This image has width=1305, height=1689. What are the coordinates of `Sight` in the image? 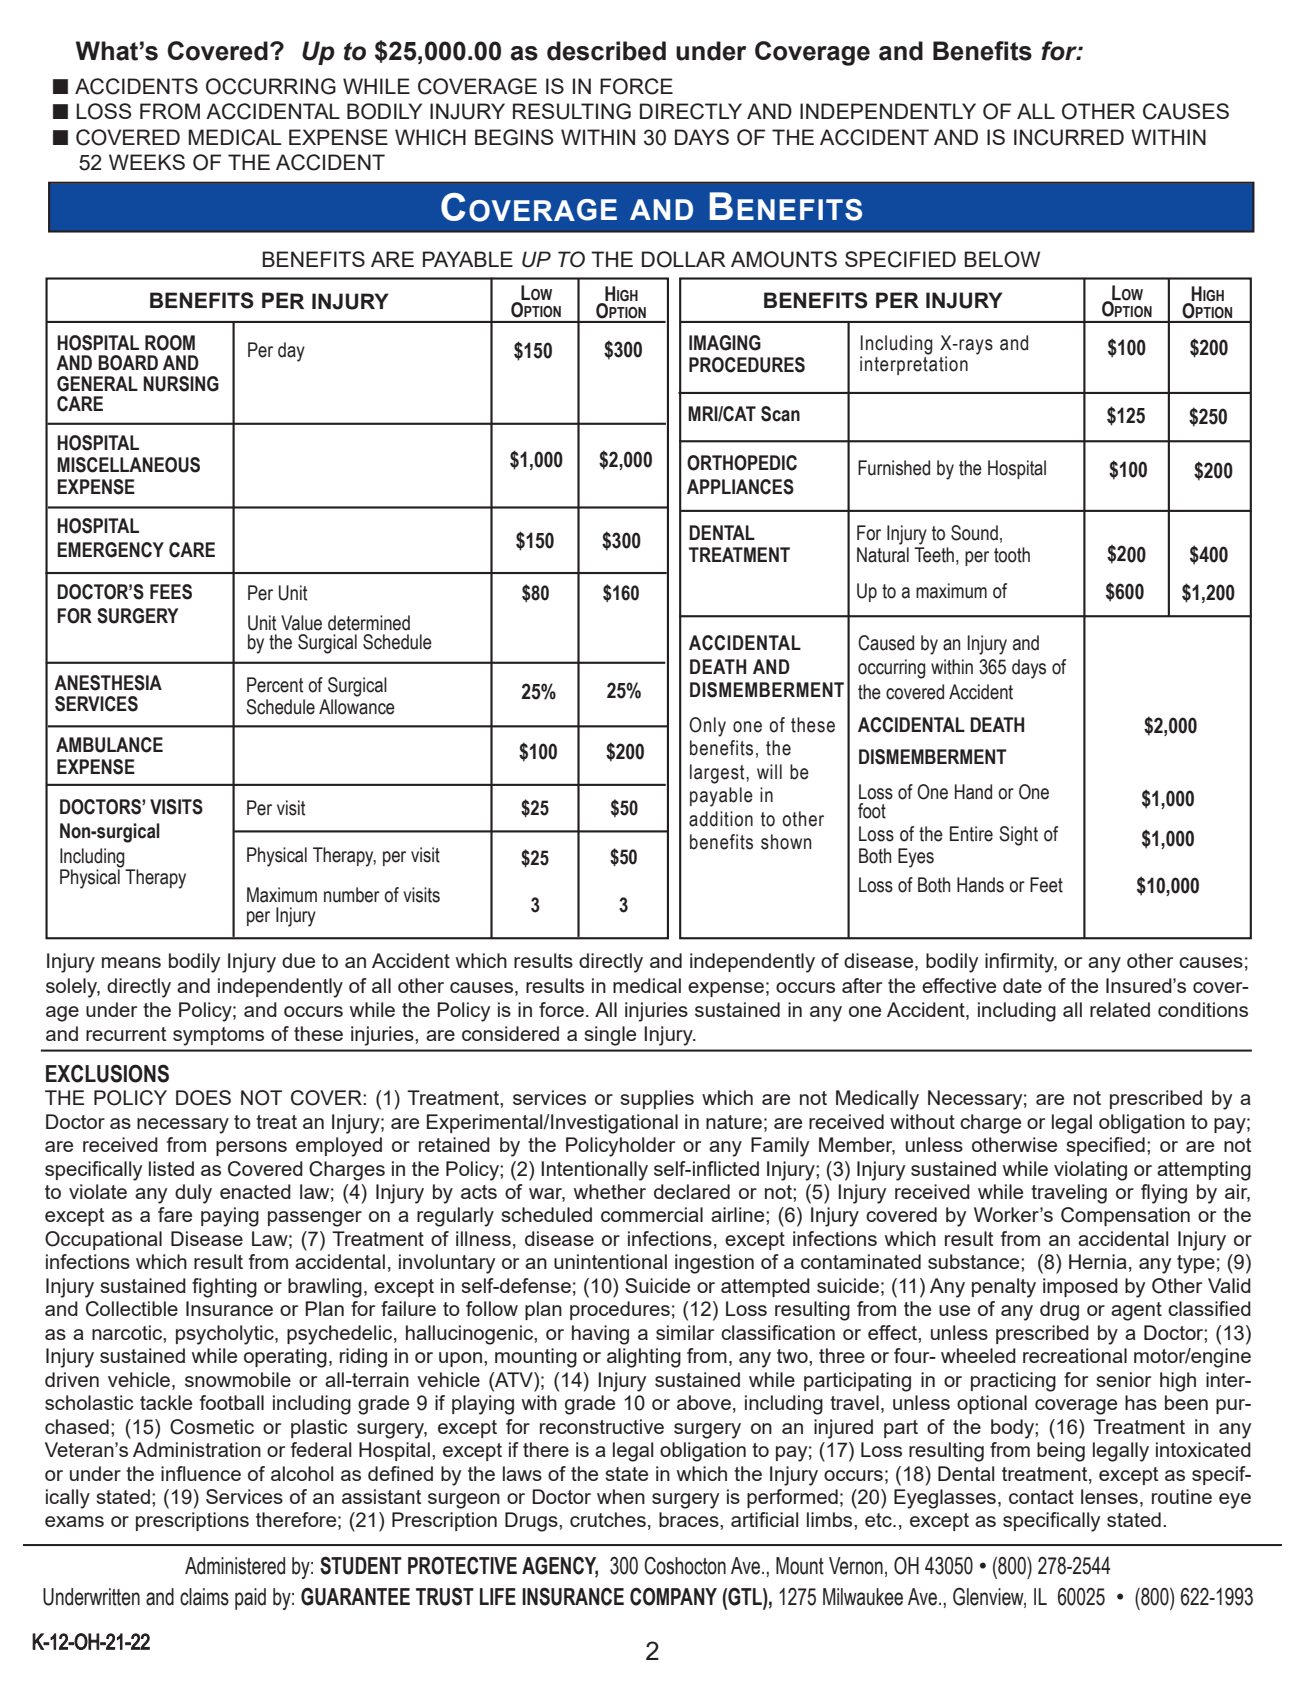 It's located at (1018, 836).
